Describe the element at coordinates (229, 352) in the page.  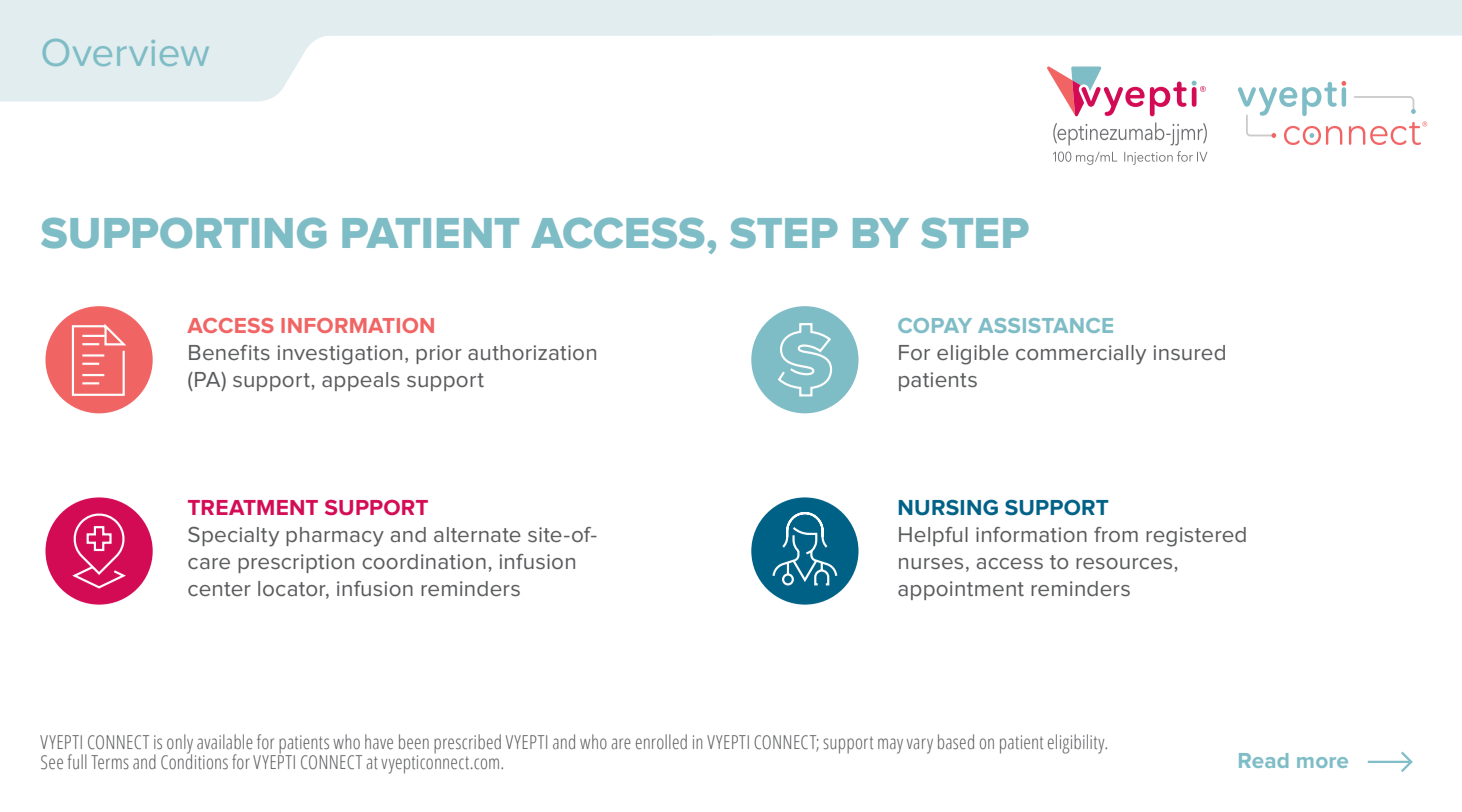
I see `Benefits` at that location.
